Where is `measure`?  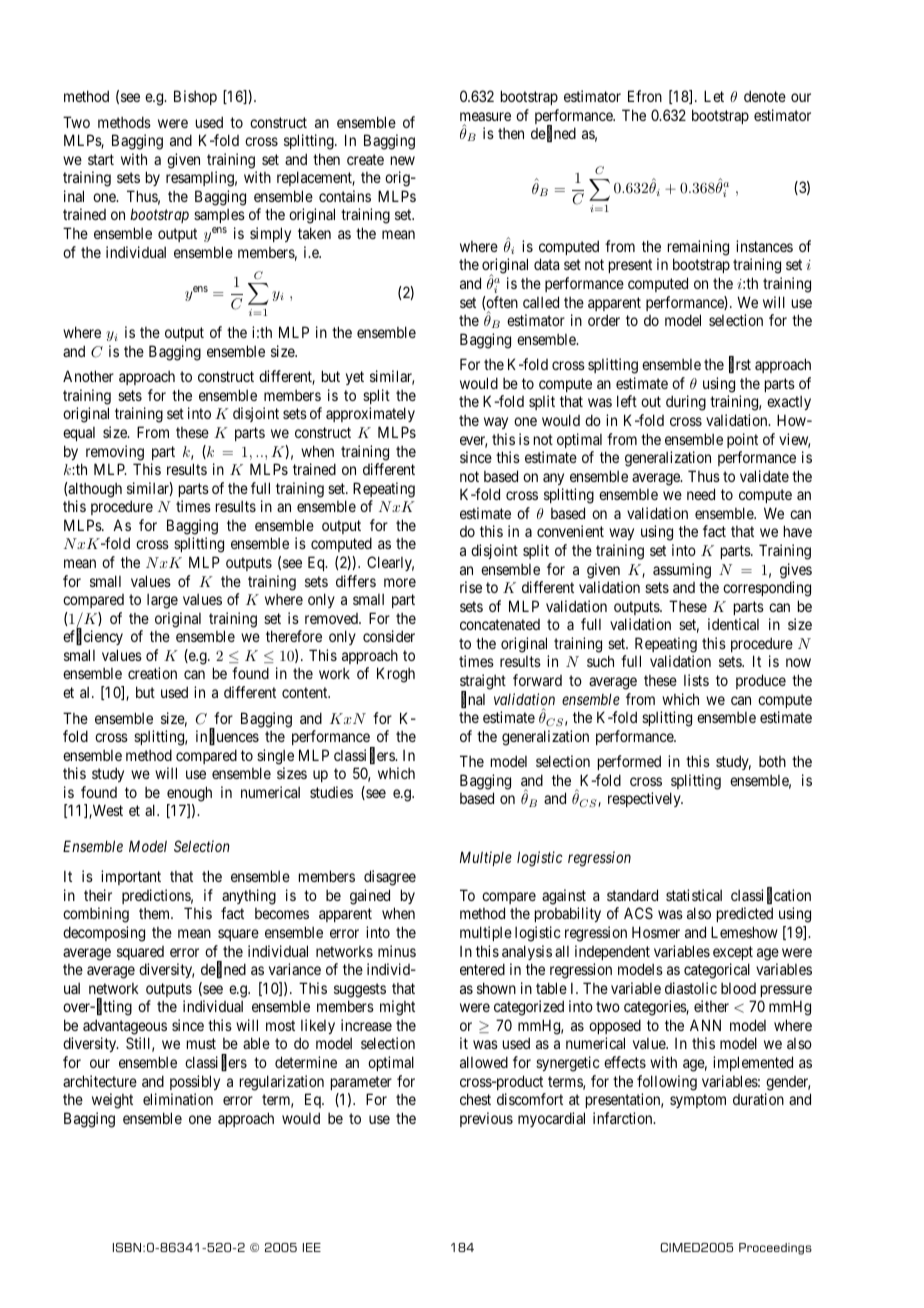 measure is located at coordinates (485, 116).
